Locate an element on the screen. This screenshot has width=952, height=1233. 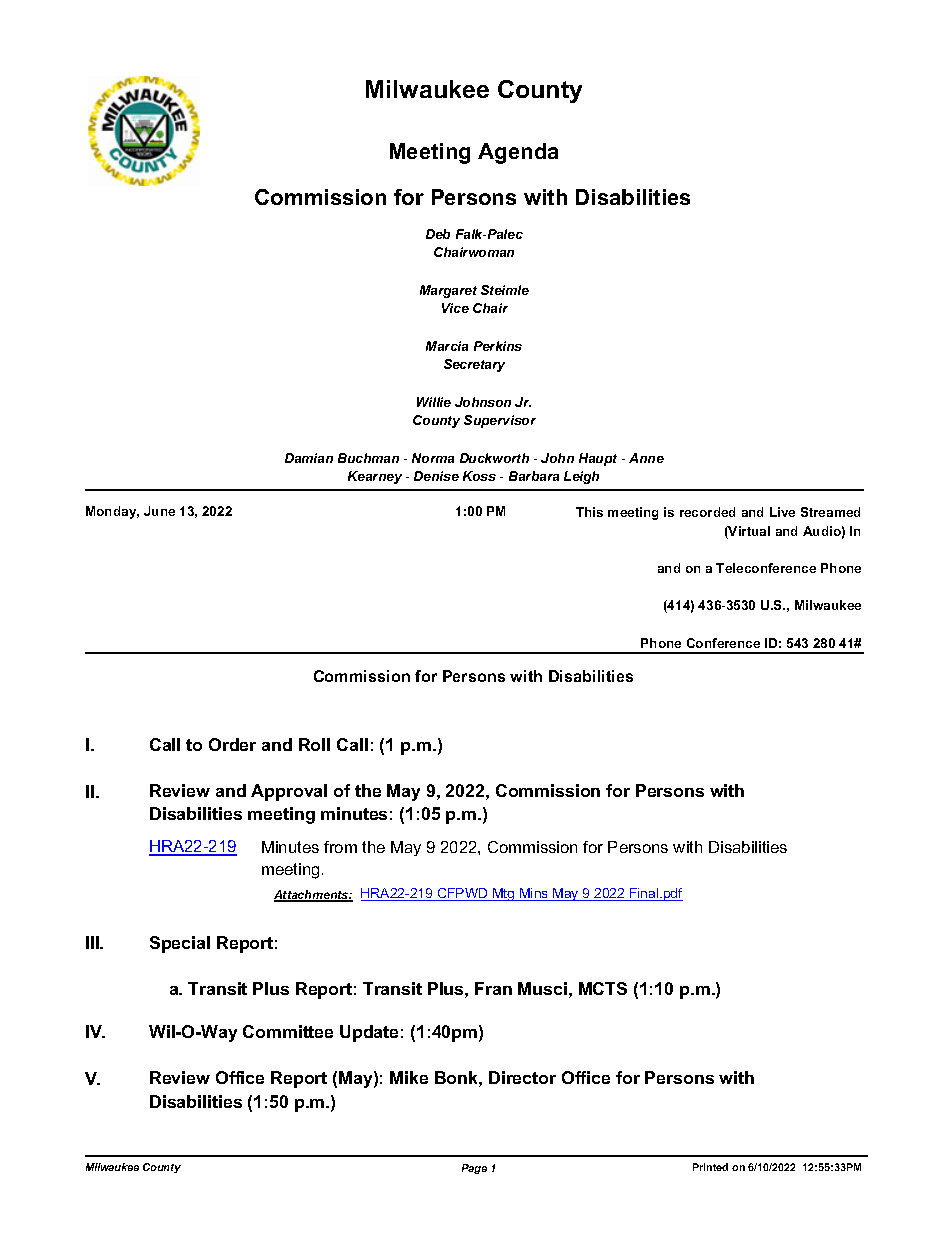
Anne is located at coordinates (646, 458).
